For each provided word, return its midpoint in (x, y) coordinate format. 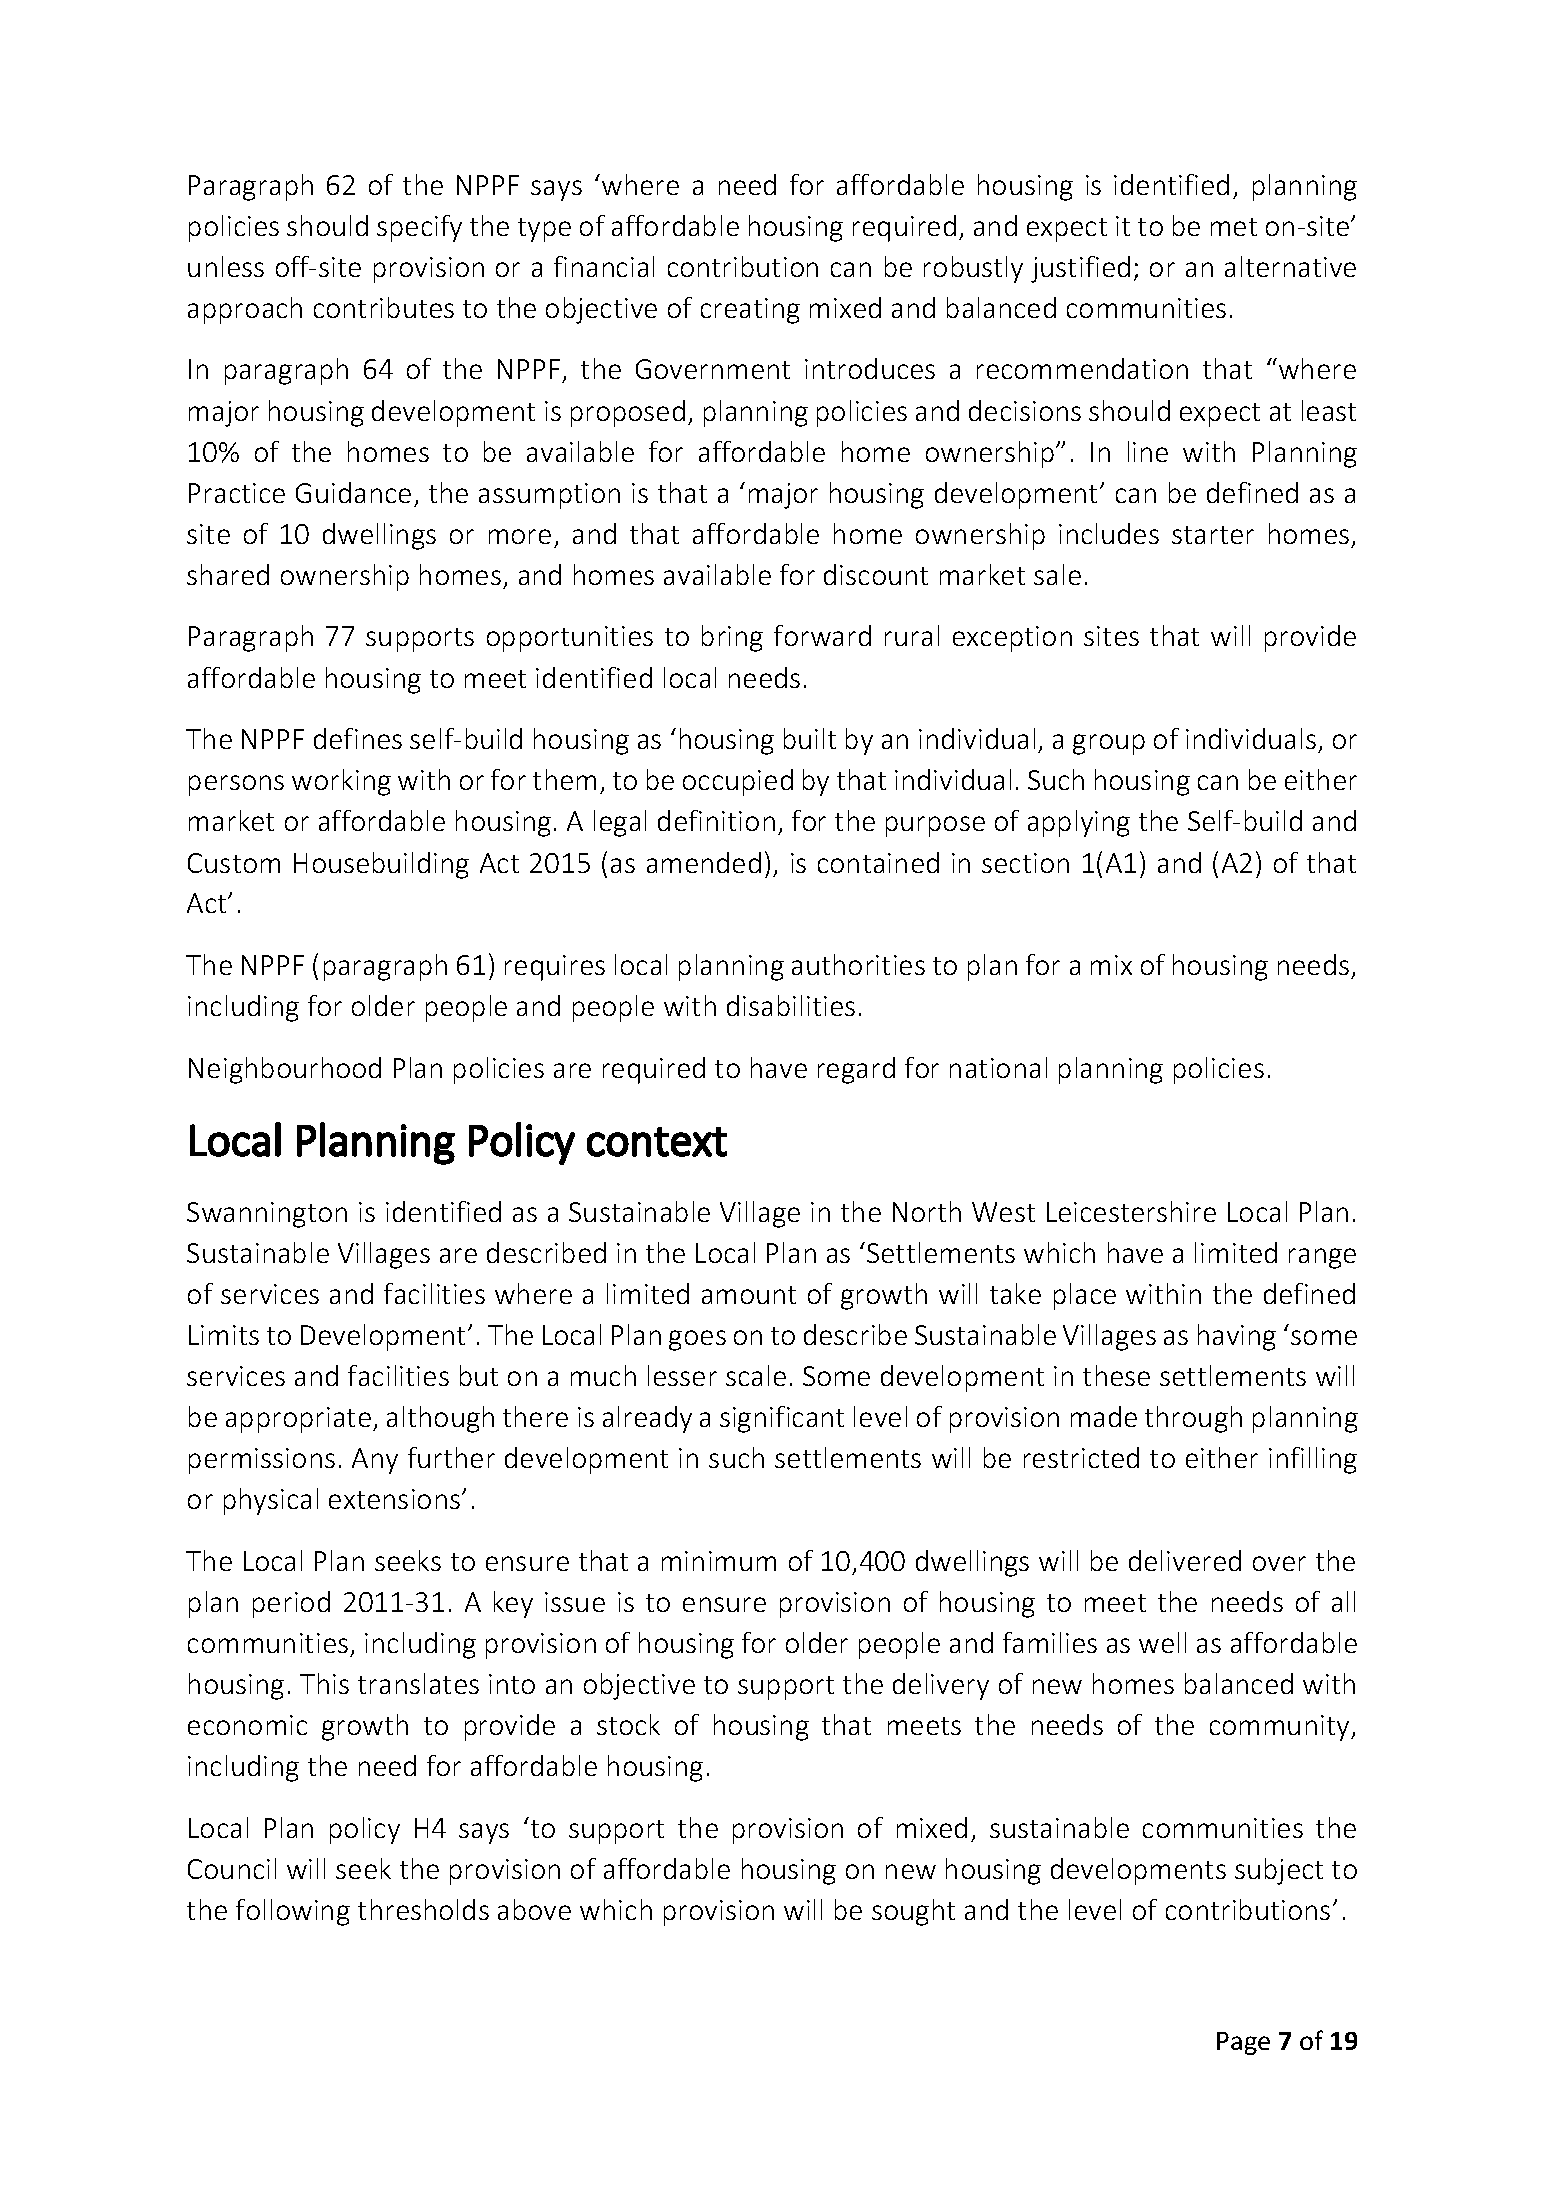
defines (358, 738)
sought (913, 1912)
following (293, 1912)
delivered (1185, 1560)
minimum (719, 1561)
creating (750, 311)
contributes (384, 307)
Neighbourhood (285, 1070)
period (291, 1604)
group (1109, 744)
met (1234, 227)
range (1322, 1258)
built (810, 738)
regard (856, 1070)
